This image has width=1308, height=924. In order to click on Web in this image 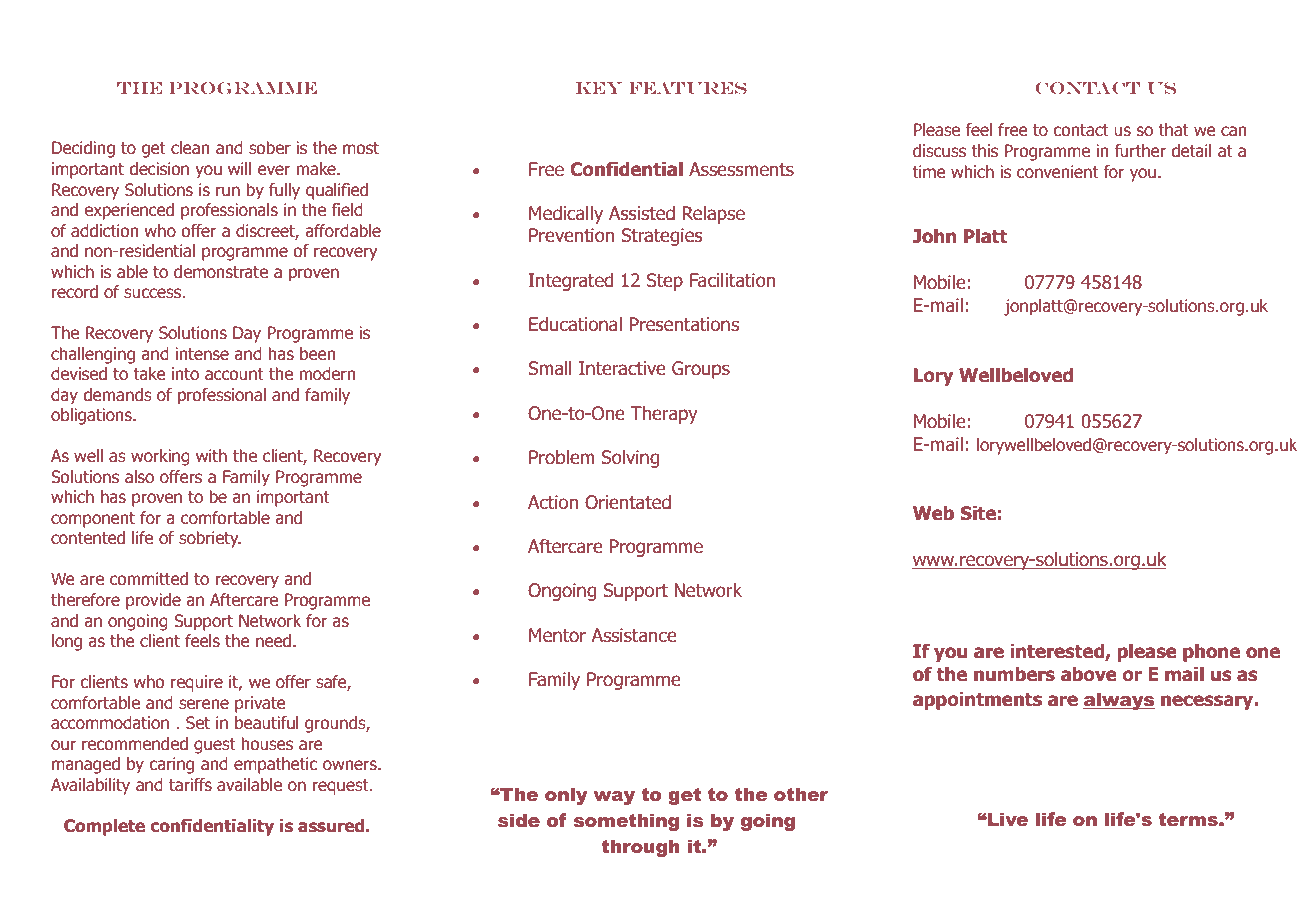, I will do `click(933, 513)`.
